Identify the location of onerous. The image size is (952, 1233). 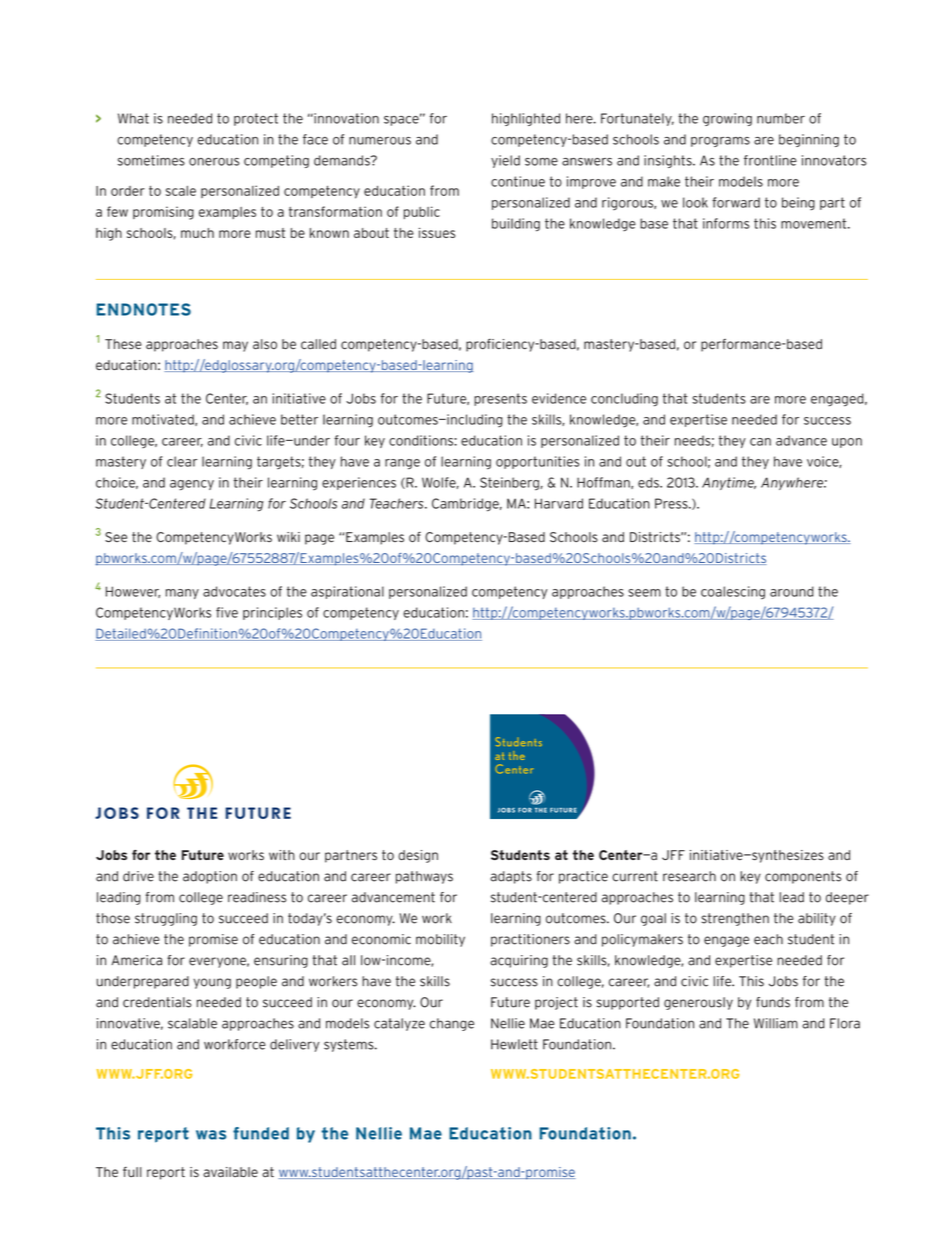
(214, 162).
